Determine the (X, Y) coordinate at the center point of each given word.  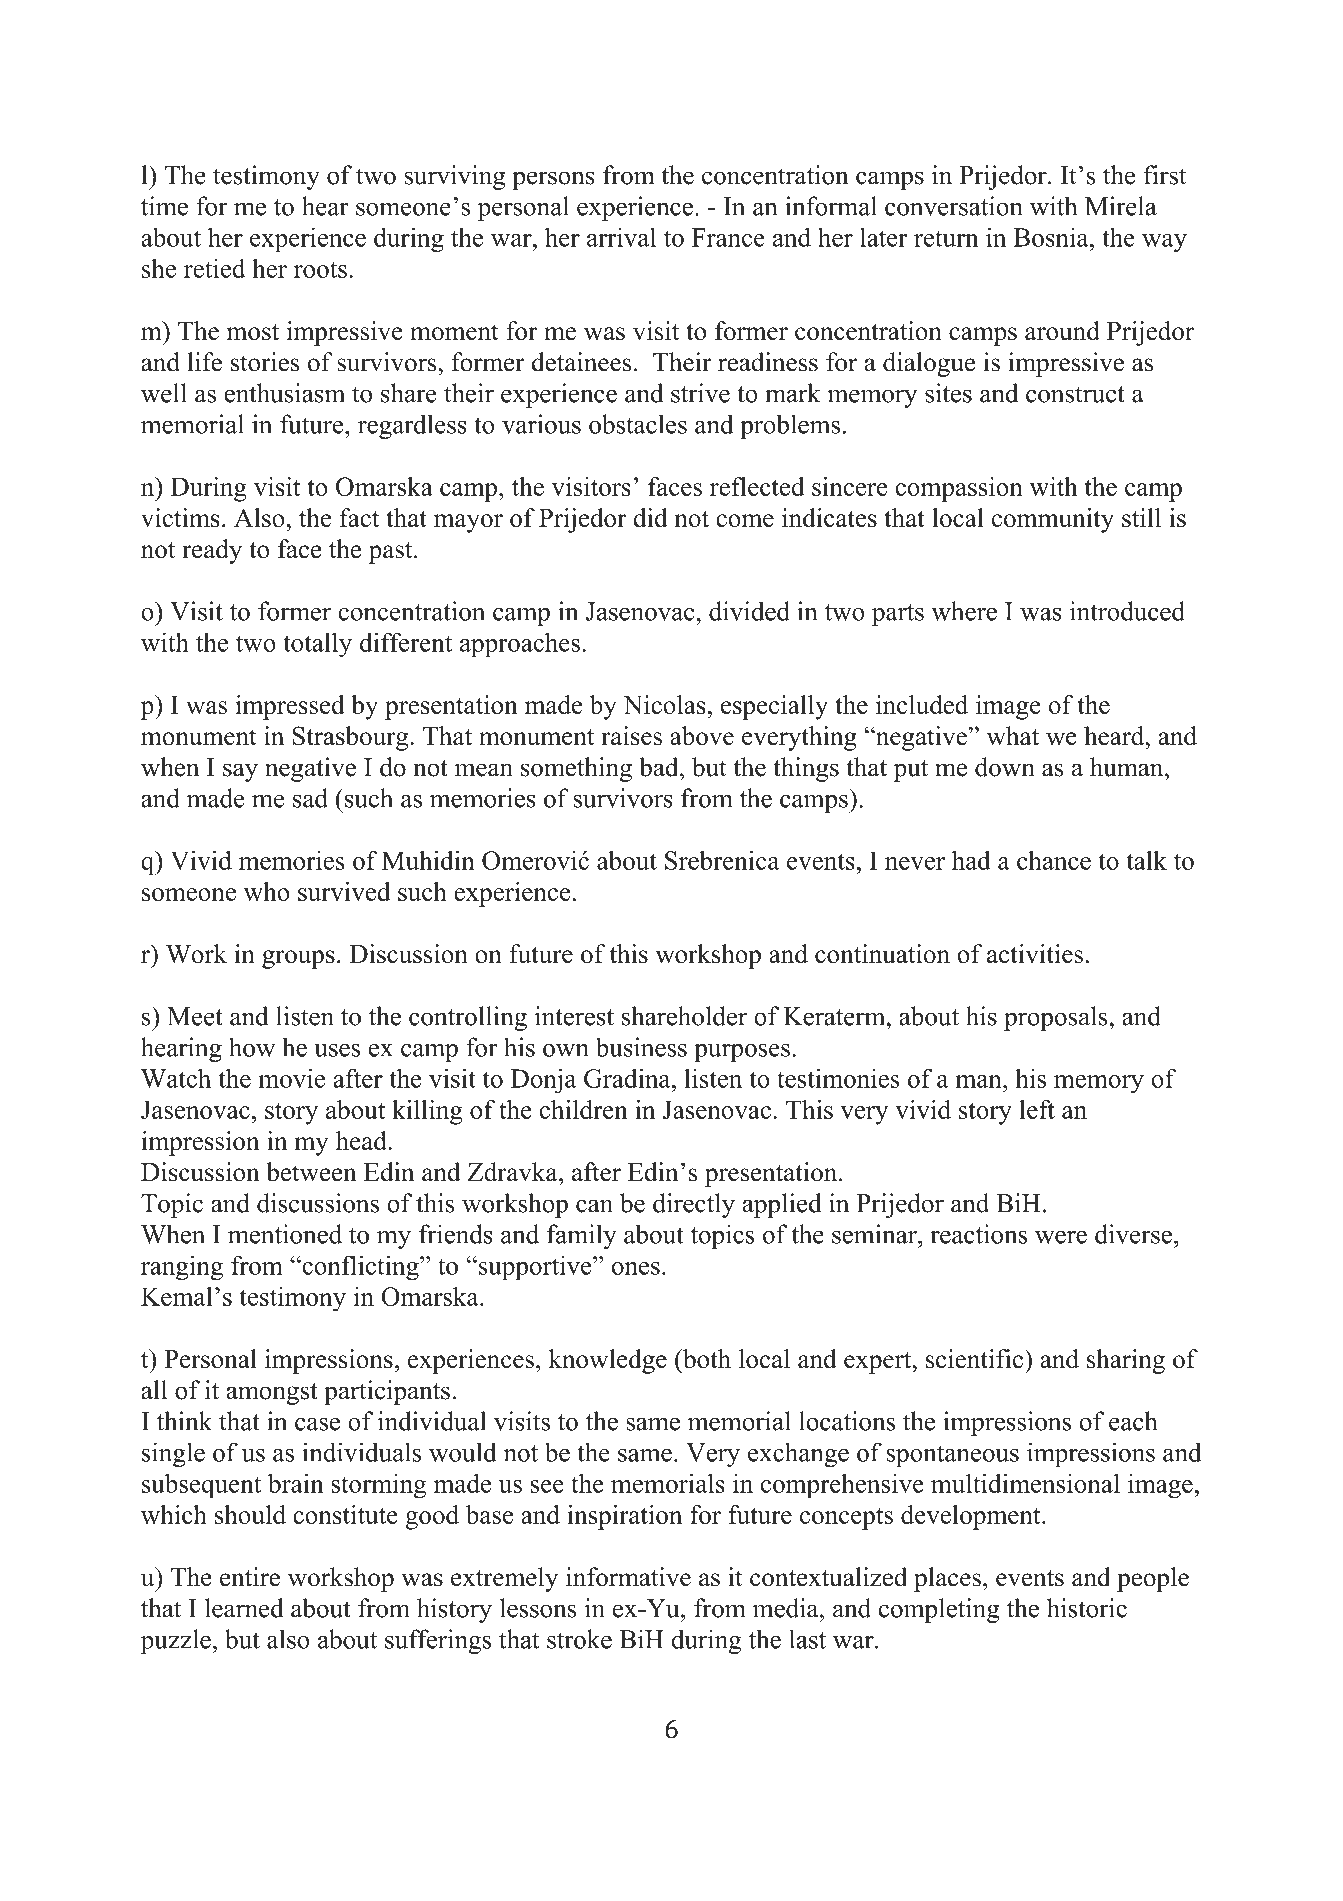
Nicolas (664, 704)
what (1013, 735)
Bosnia (1052, 237)
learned (244, 1608)
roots (320, 269)
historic (1087, 1608)
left (1037, 1109)
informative (628, 1577)
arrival (621, 237)
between (311, 1172)
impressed (290, 707)
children (583, 1109)
